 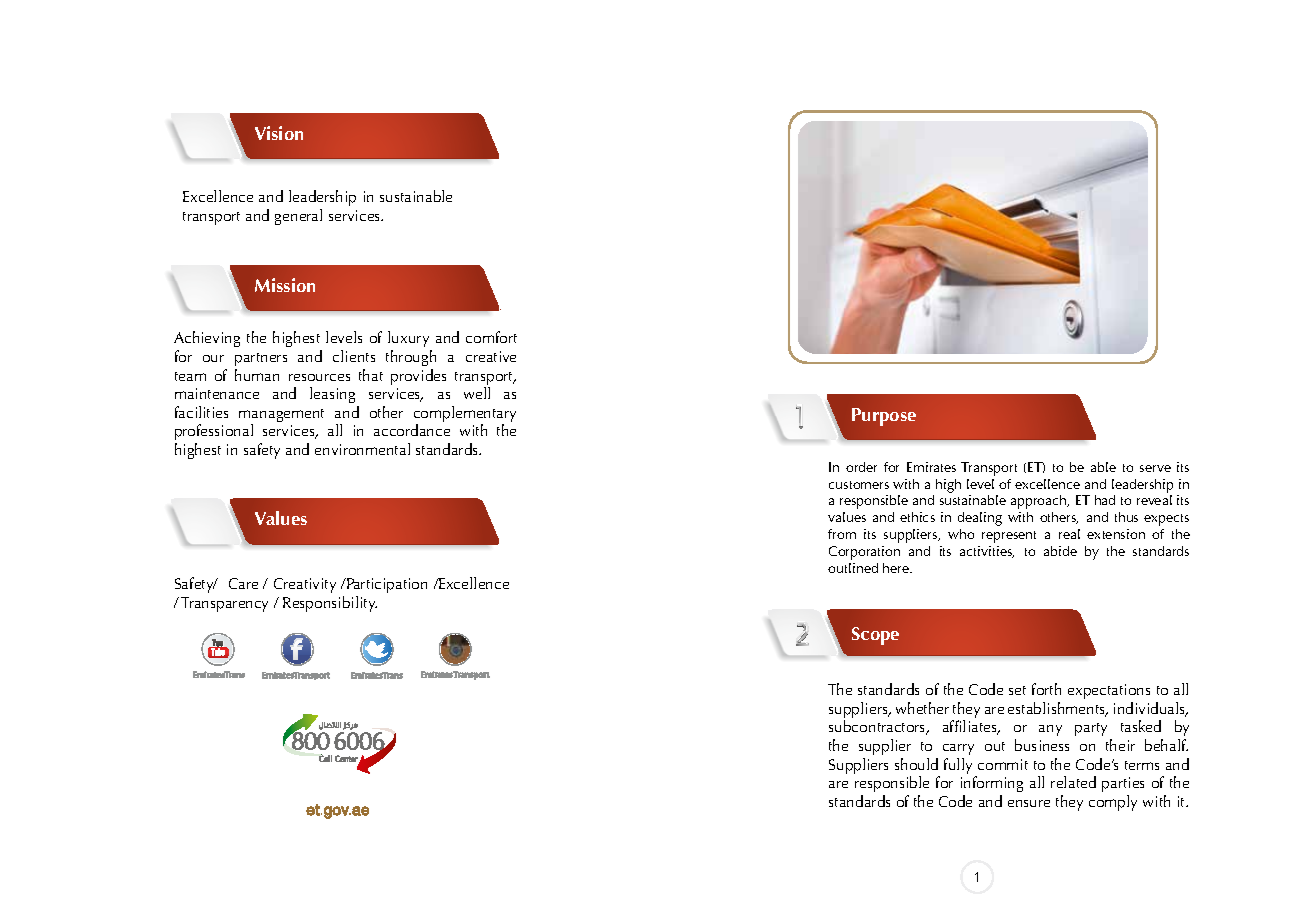 What do you see at coordinates (224, 604) in the page?
I see `Transparency` at bounding box center [224, 604].
